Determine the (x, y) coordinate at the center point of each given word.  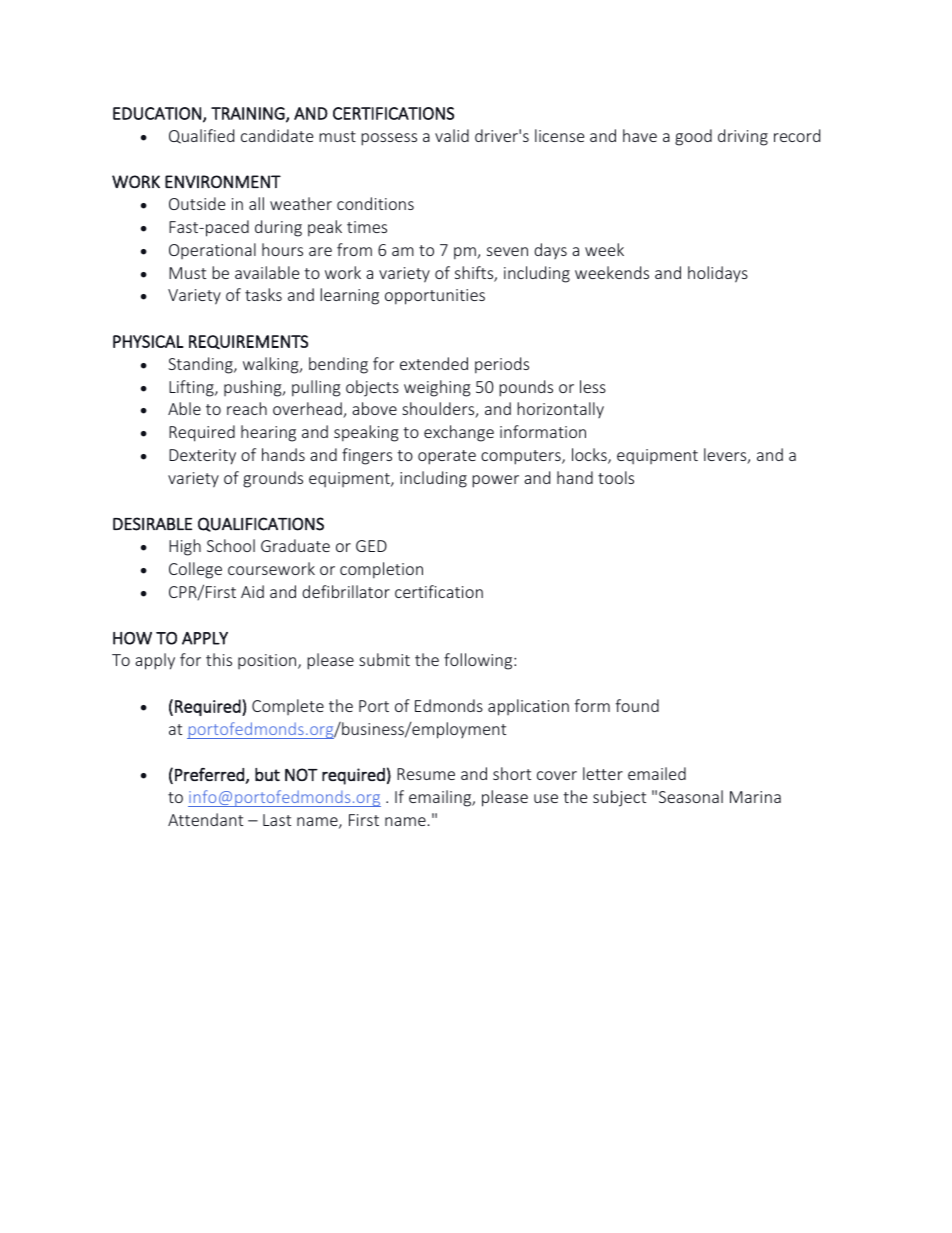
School (231, 545)
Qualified (201, 136)
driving (743, 137)
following (479, 661)
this (219, 659)
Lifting (192, 388)
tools (616, 477)
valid (452, 135)
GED (371, 546)
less (593, 386)
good (693, 137)
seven (507, 251)
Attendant (205, 819)
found (637, 705)
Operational (212, 251)
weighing (437, 388)
